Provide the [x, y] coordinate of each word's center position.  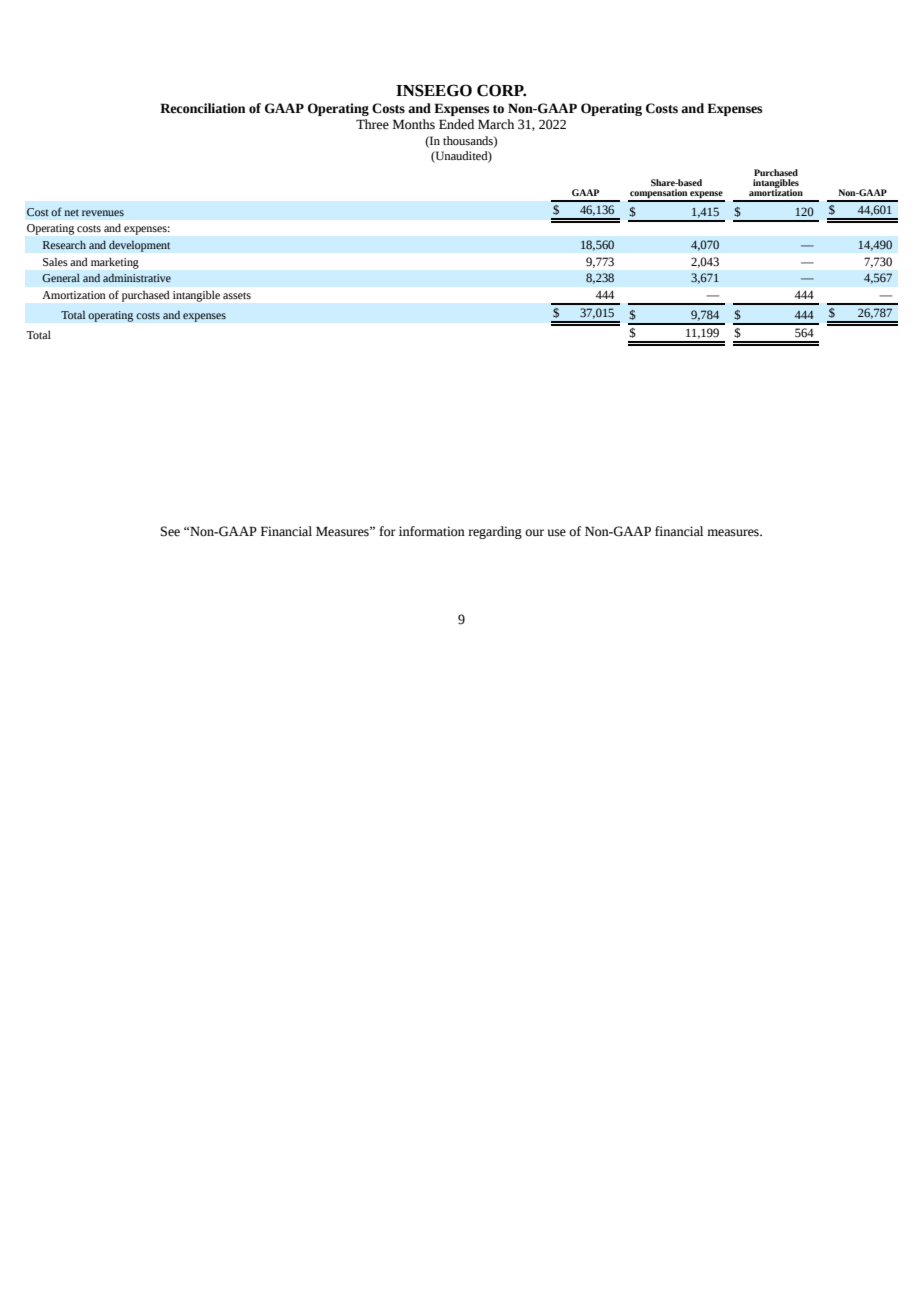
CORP [501, 90]
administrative [137, 278]
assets [237, 295]
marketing [115, 263]
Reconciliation [202, 108]
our [534, 533]
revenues [103, 213]
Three [372, 124]
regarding [495, 532]
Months [414, 124]
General [61, 278]
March [496, 124]
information [432, 531]
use [557, 533]
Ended [456, 124]
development [139, 246]
